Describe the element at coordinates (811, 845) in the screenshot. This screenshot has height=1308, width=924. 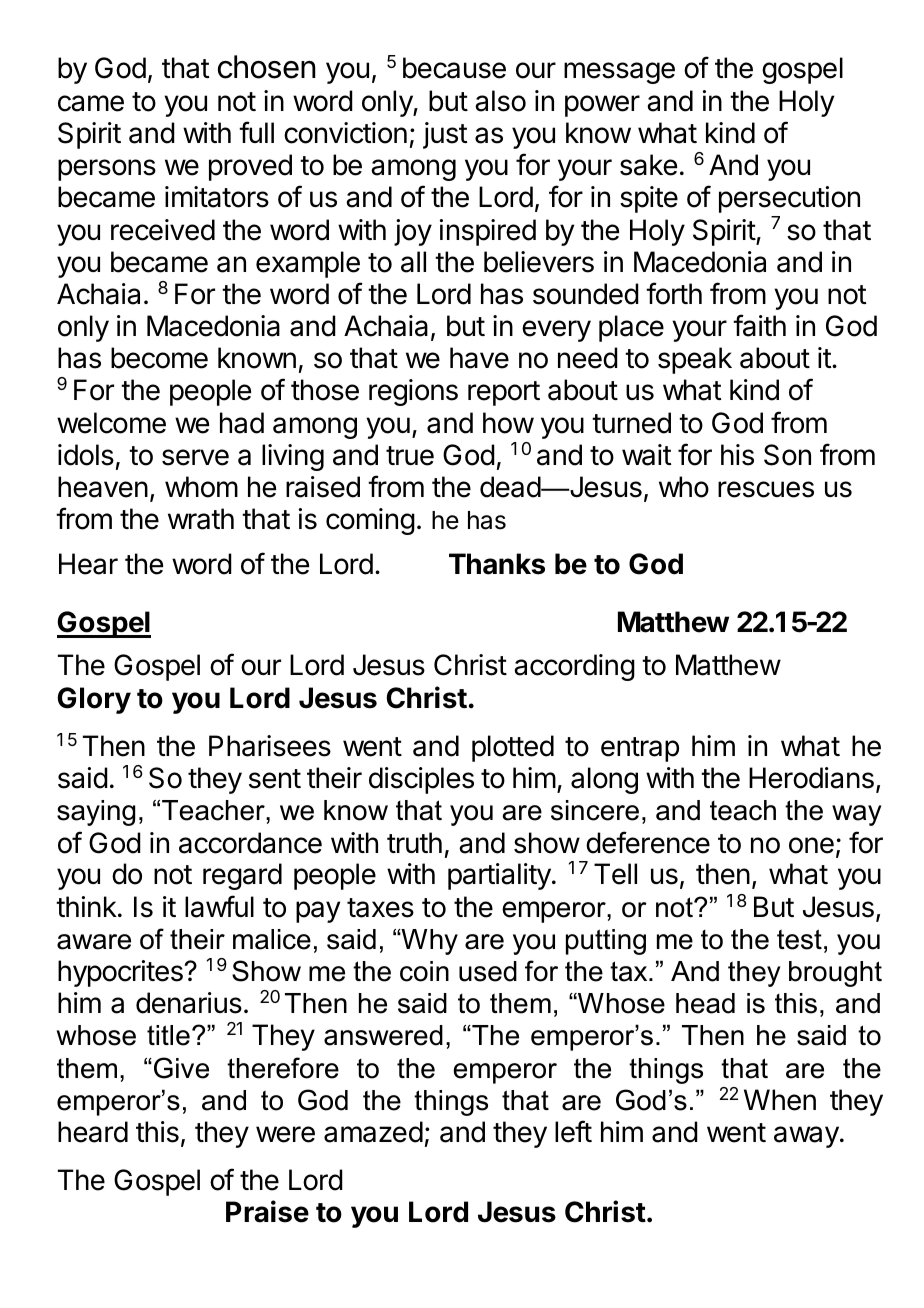
I see `one` at that location.
